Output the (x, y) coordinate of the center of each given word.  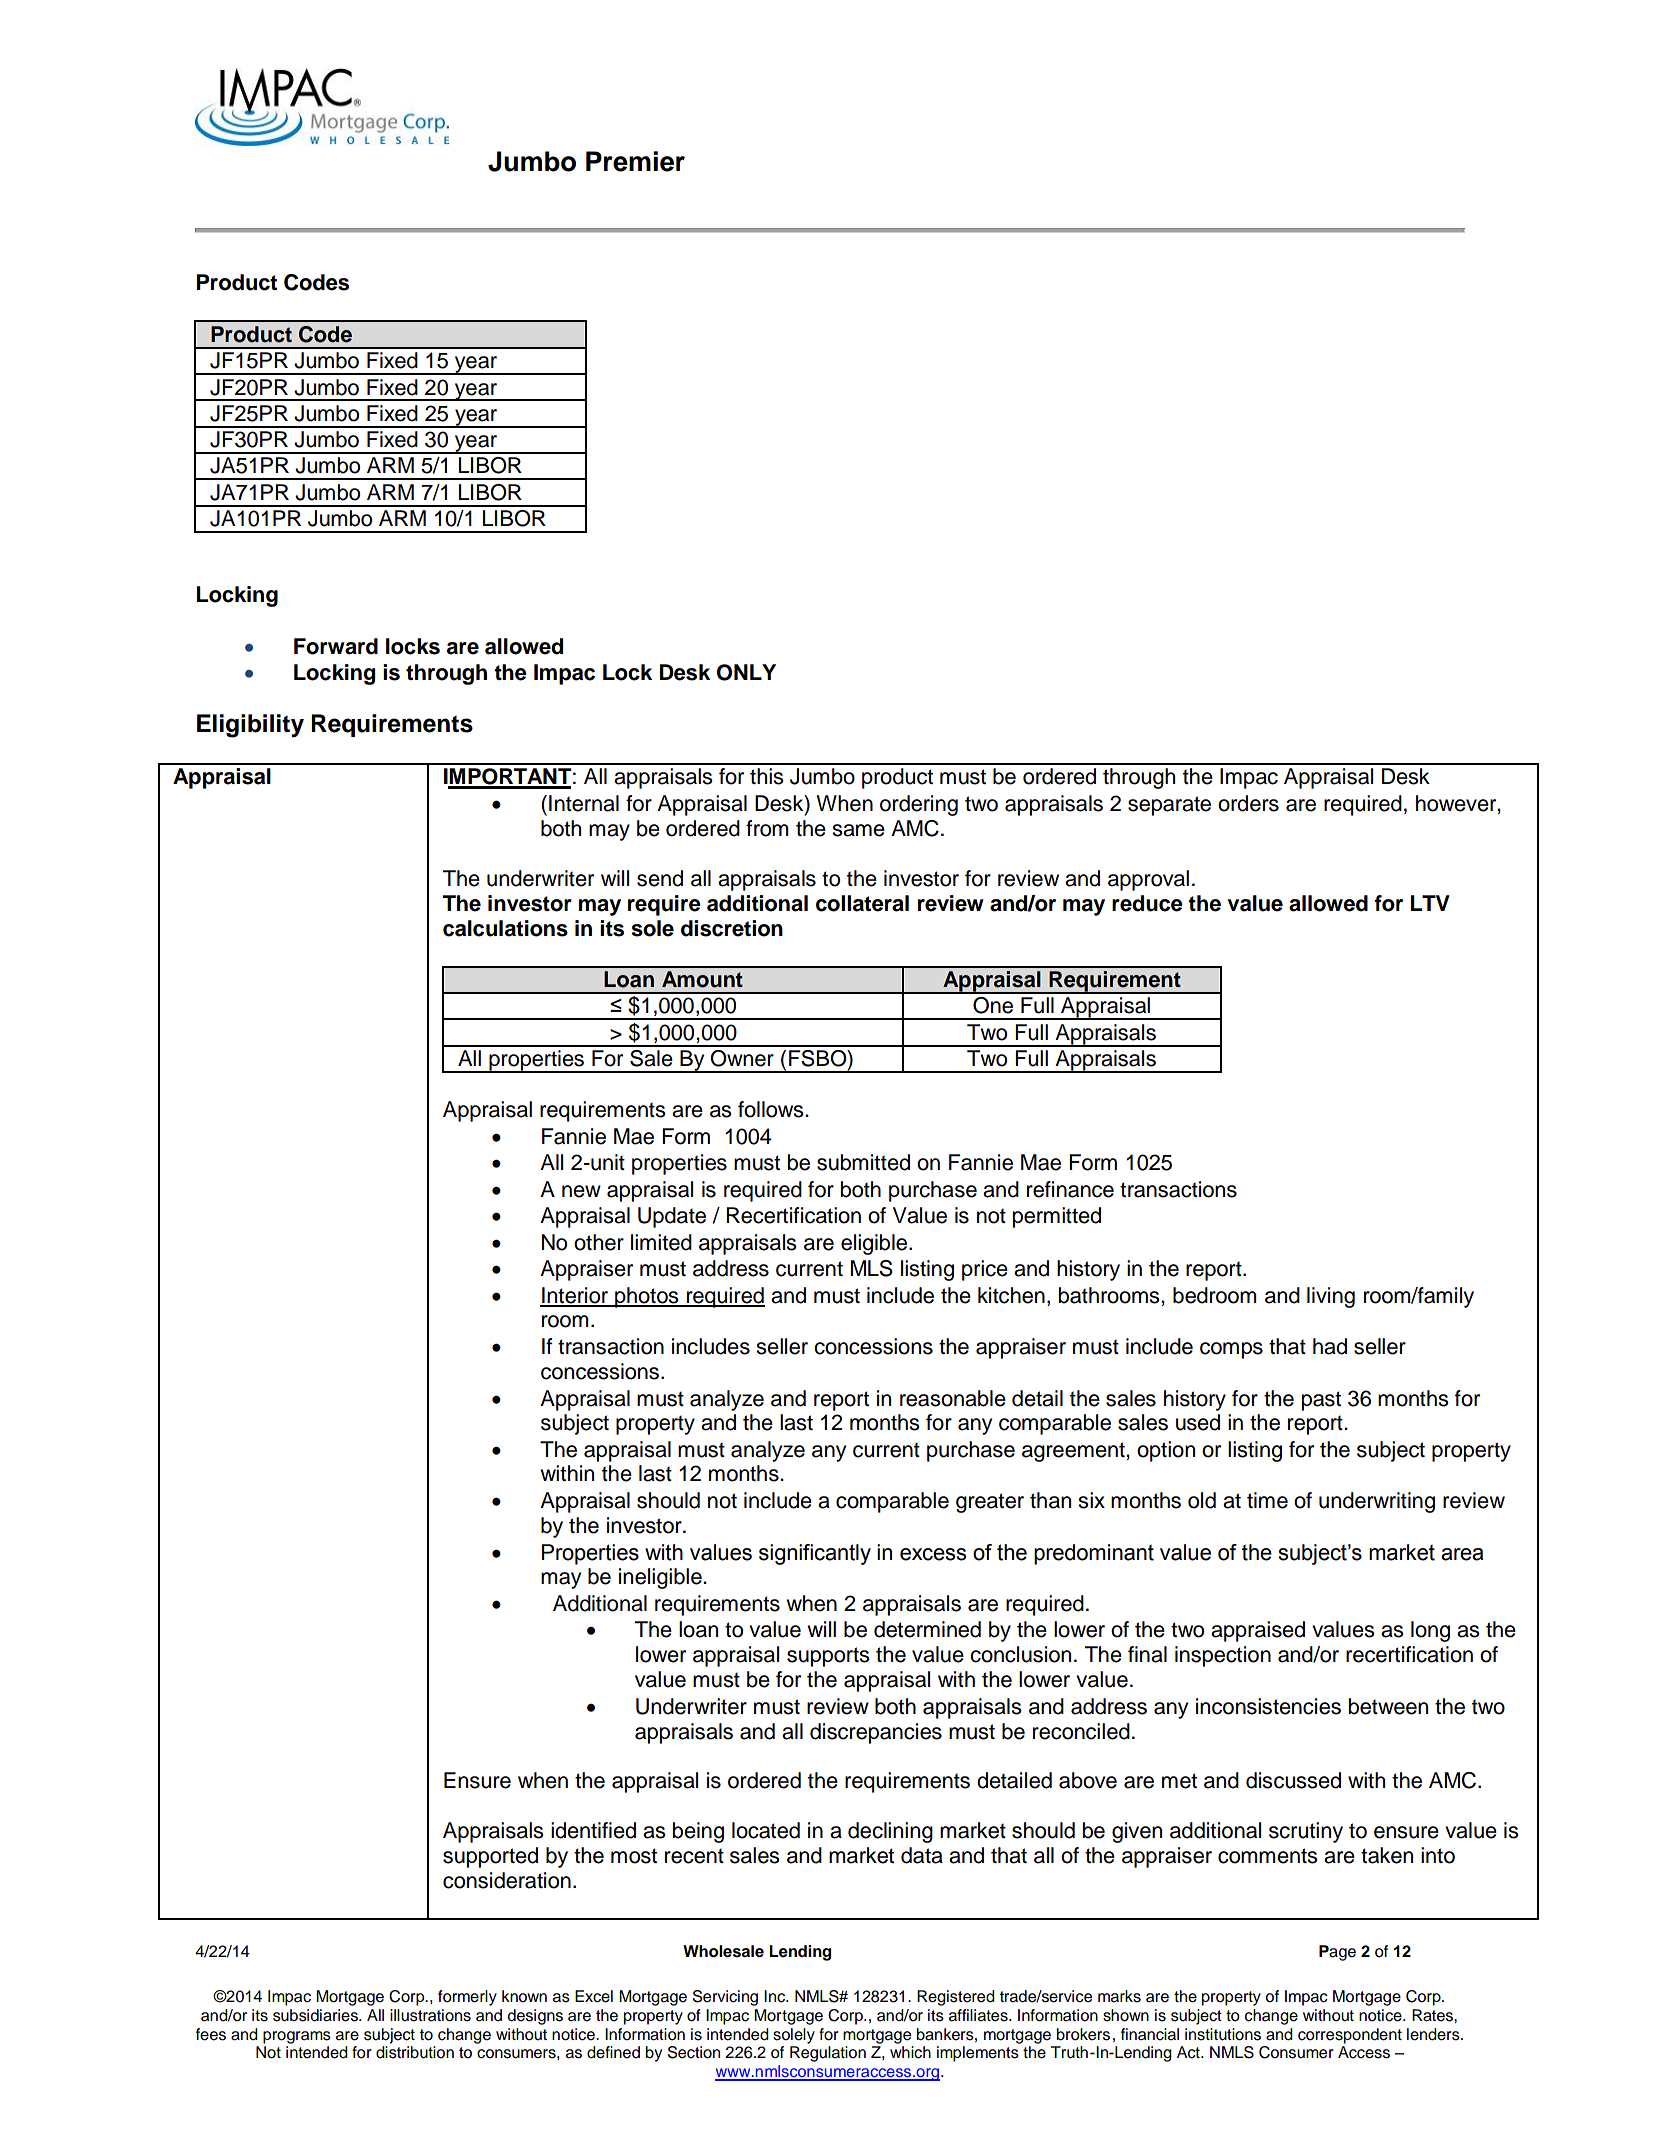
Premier (635, 161)
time (1267, 1500)
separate (1169, 806)
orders (1248, 803)
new (581, 1191)
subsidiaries (316, 2015)
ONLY (746, 672)
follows (772, 1109)
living (1331, 1297)
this (767, 776)
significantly (815, 1554)
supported (490, 1857)
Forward (336, 646)
